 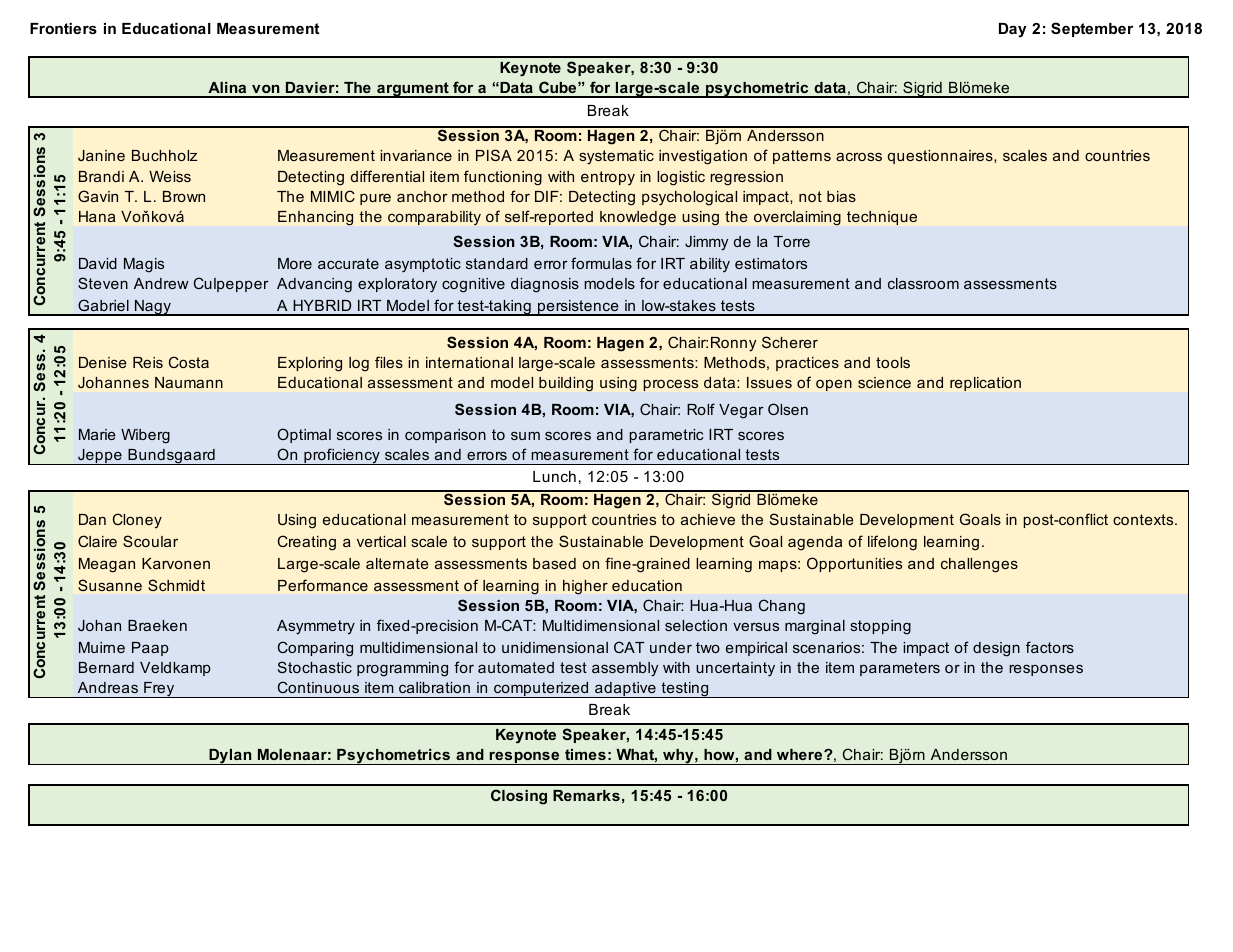 I want to click on technique, so click(x=882, y=218).
